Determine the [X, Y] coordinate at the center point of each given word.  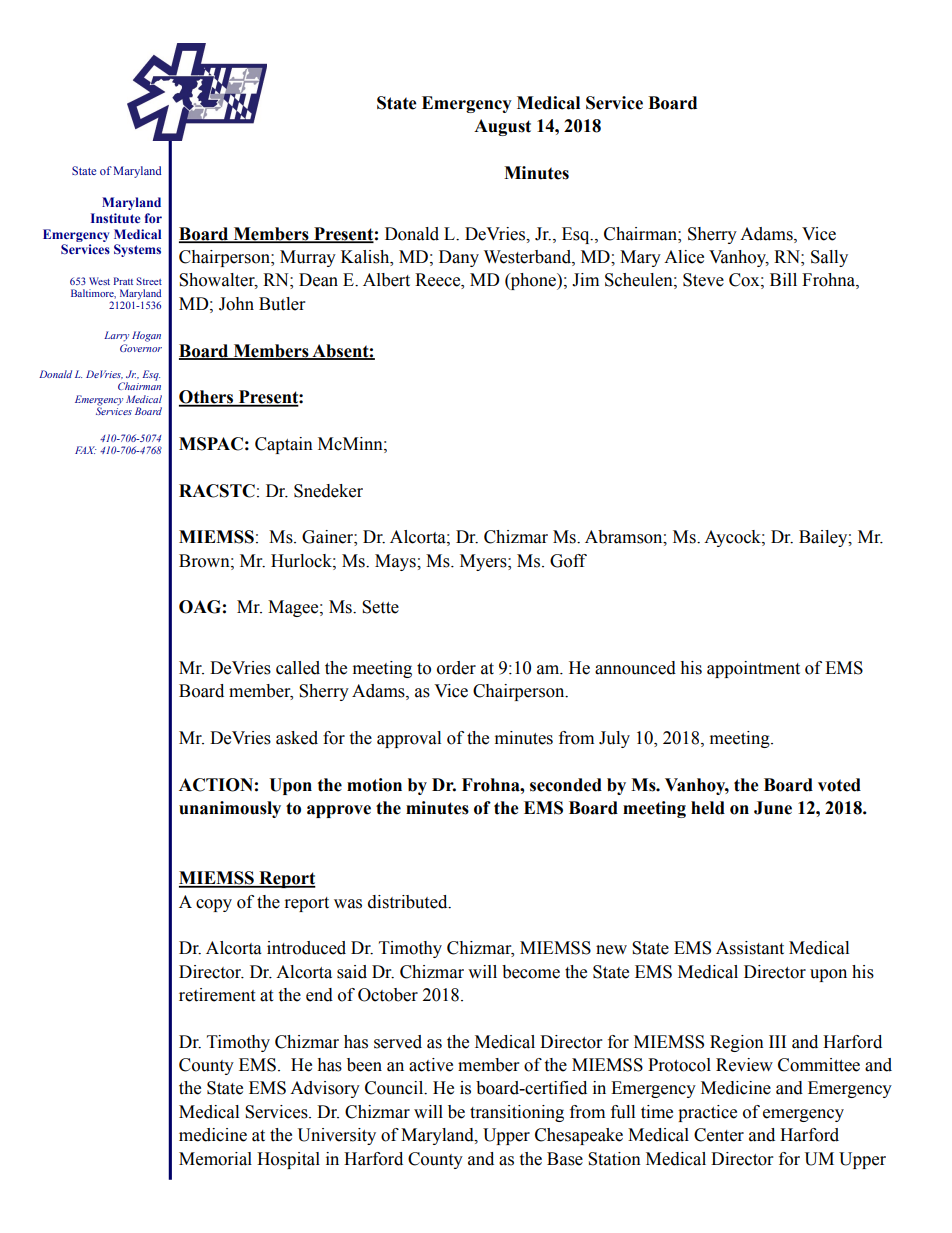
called [298, 668]
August [502, 127]
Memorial [215, 1159]
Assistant [750, 948]
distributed [409, 902]
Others [207, 398]
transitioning [517, 1113]
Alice [684, 257]
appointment [753, 669]
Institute [116, 218]
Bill [783, 279]
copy [214, 905]
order [456, 668]
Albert [386, 280]
